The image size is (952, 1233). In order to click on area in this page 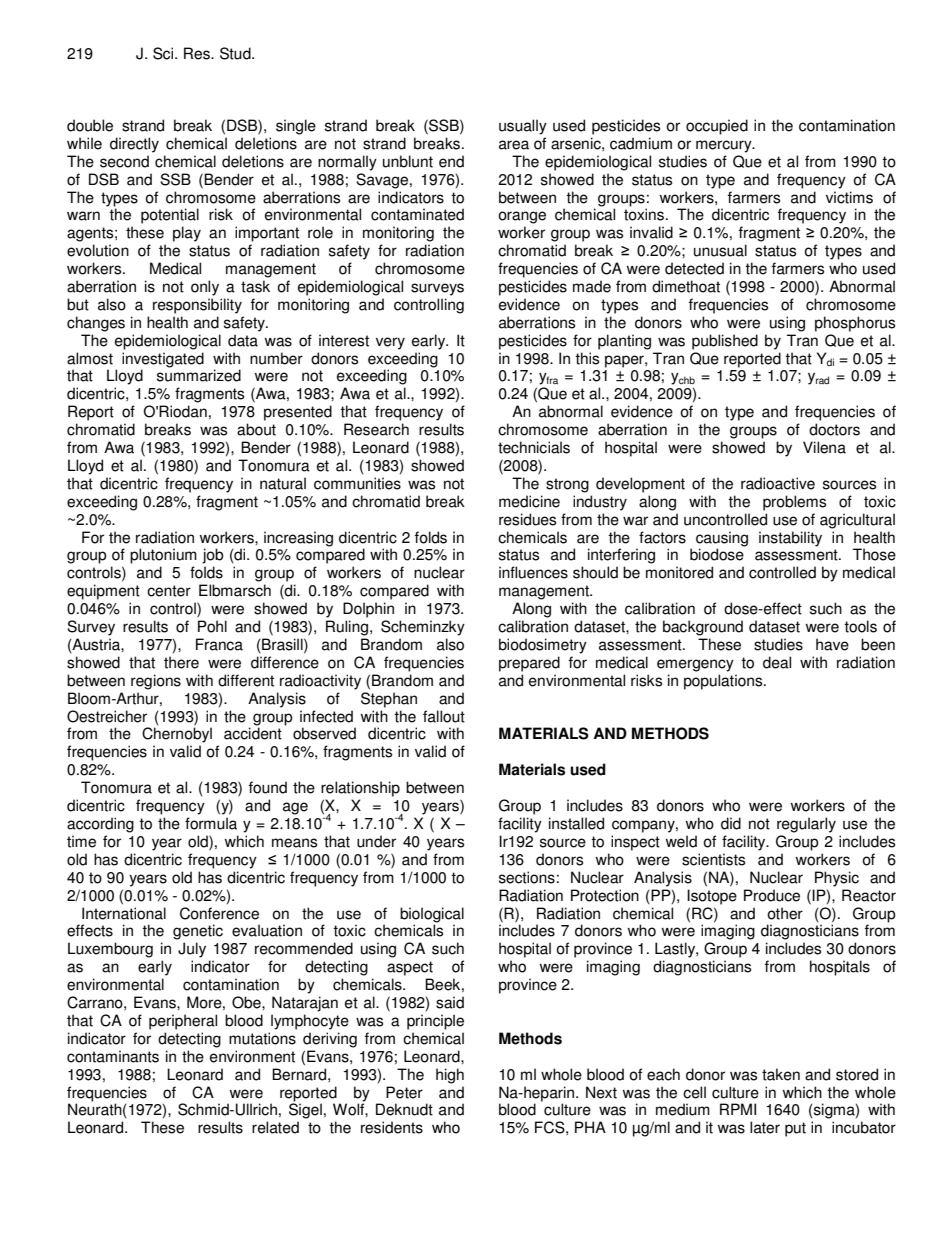, I will do `click(514, 145)`.
